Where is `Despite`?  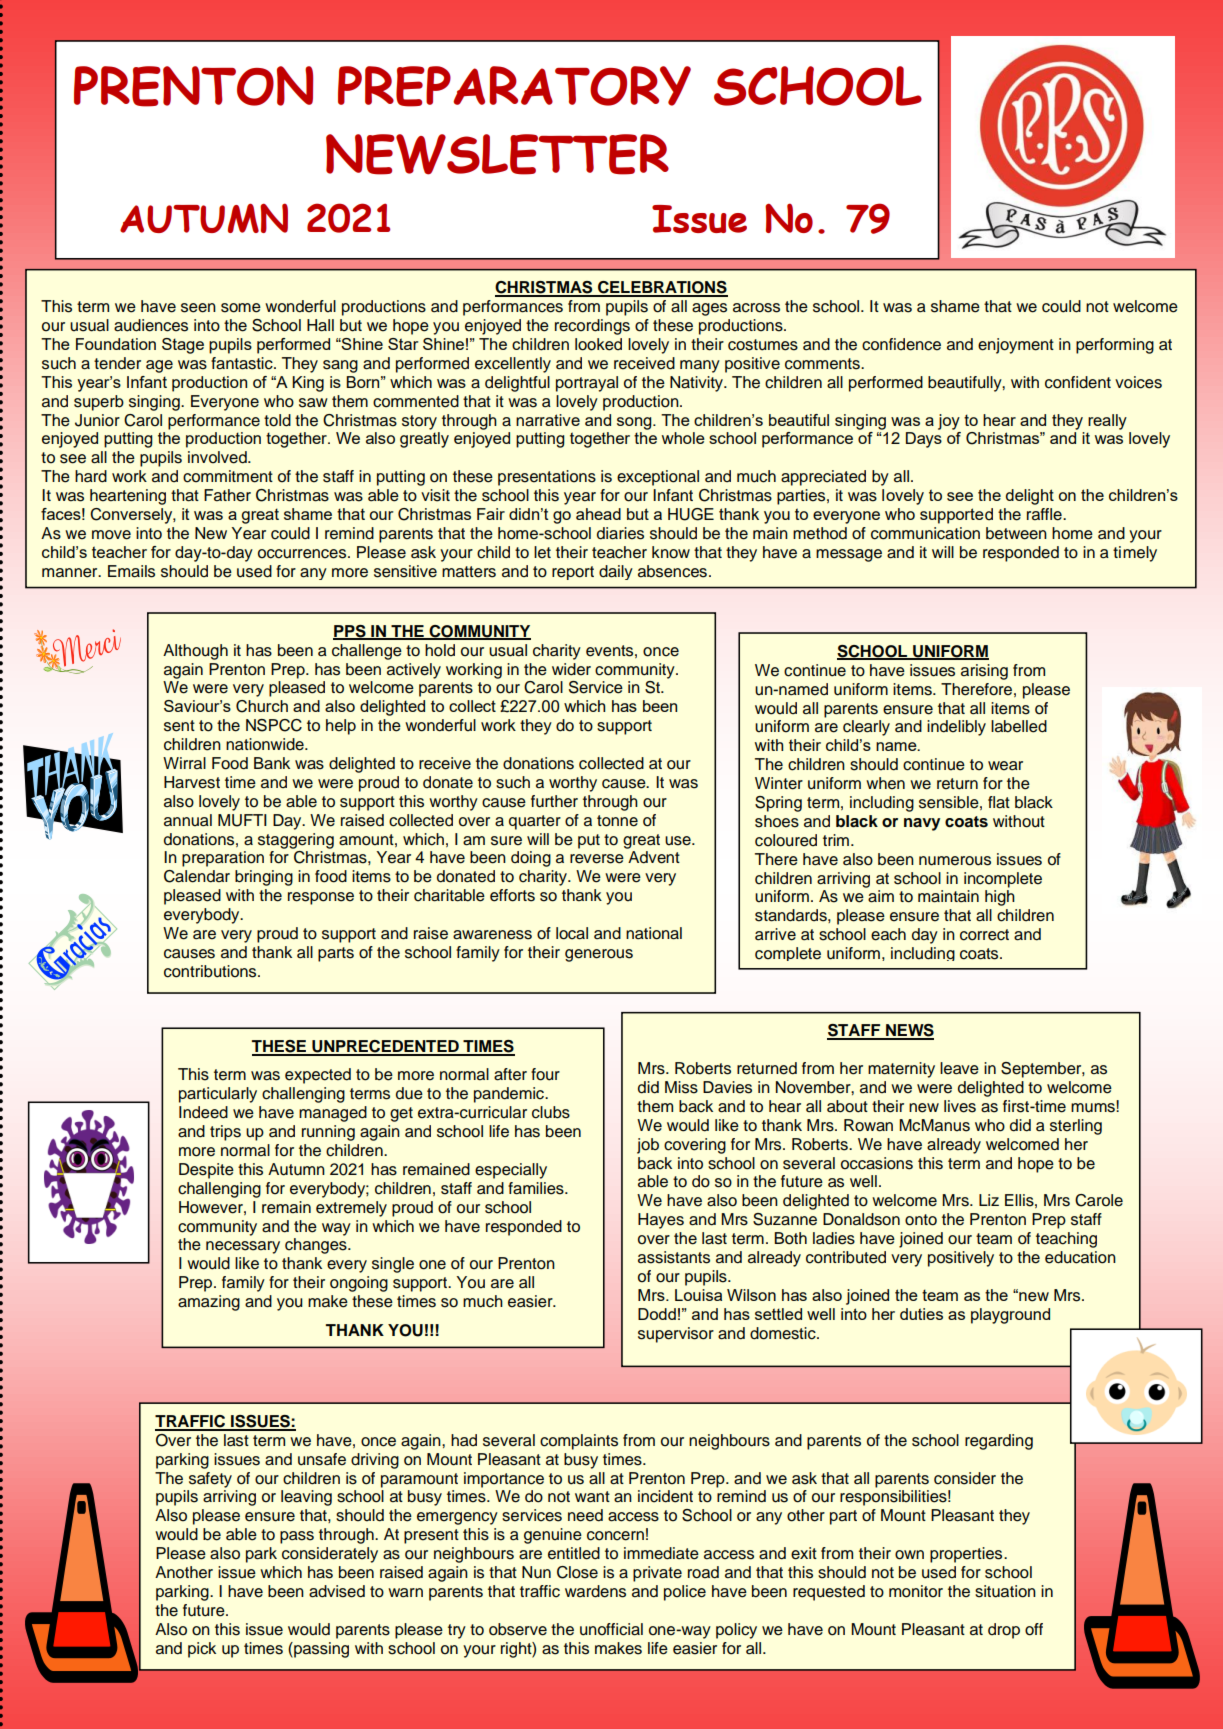 Despite is located at coordinates (206, 1171).
